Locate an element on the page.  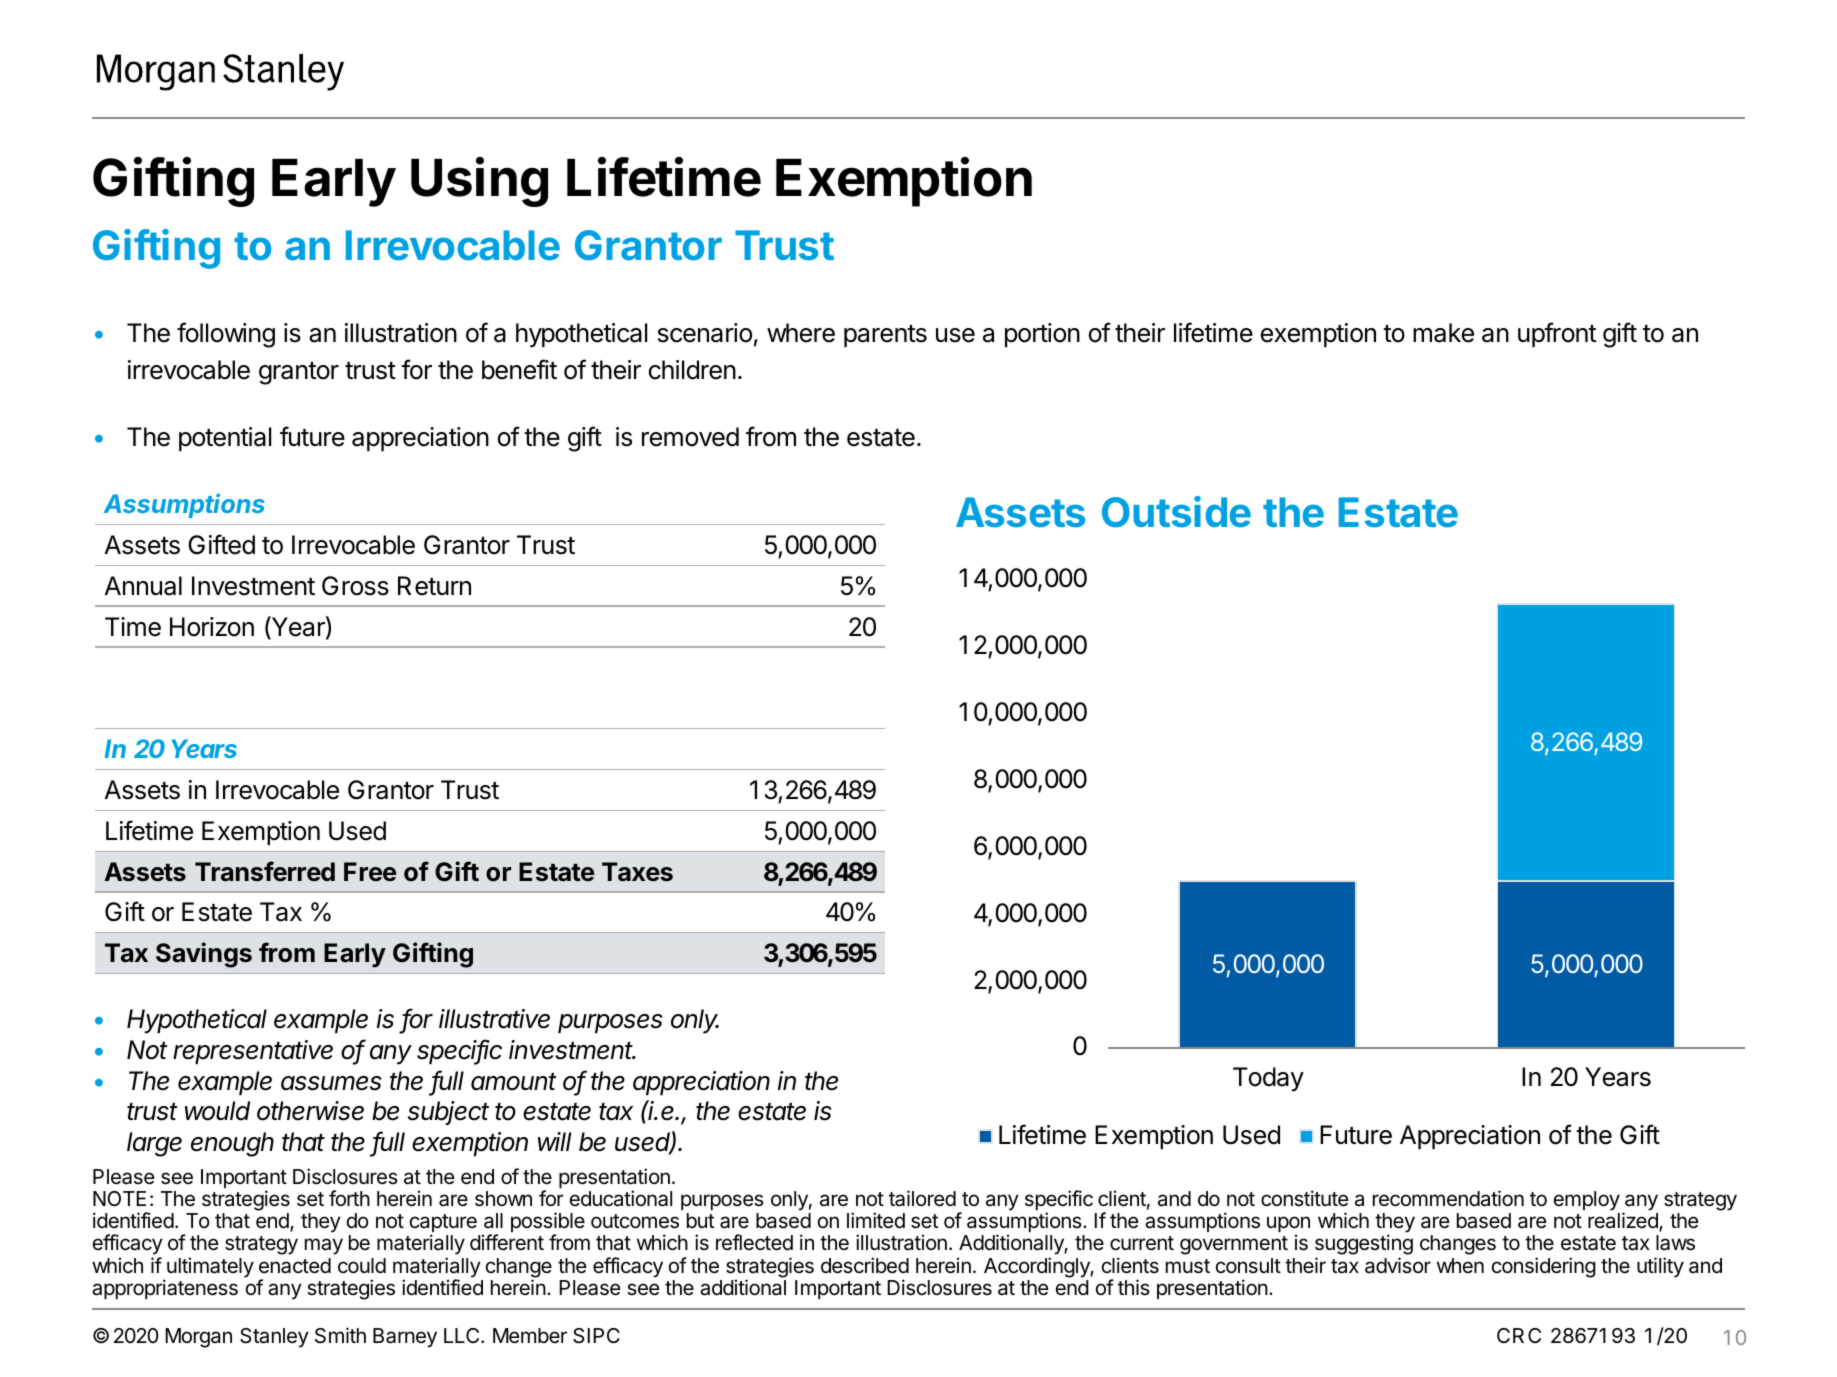
Using is located at coordinates (479, 182).
